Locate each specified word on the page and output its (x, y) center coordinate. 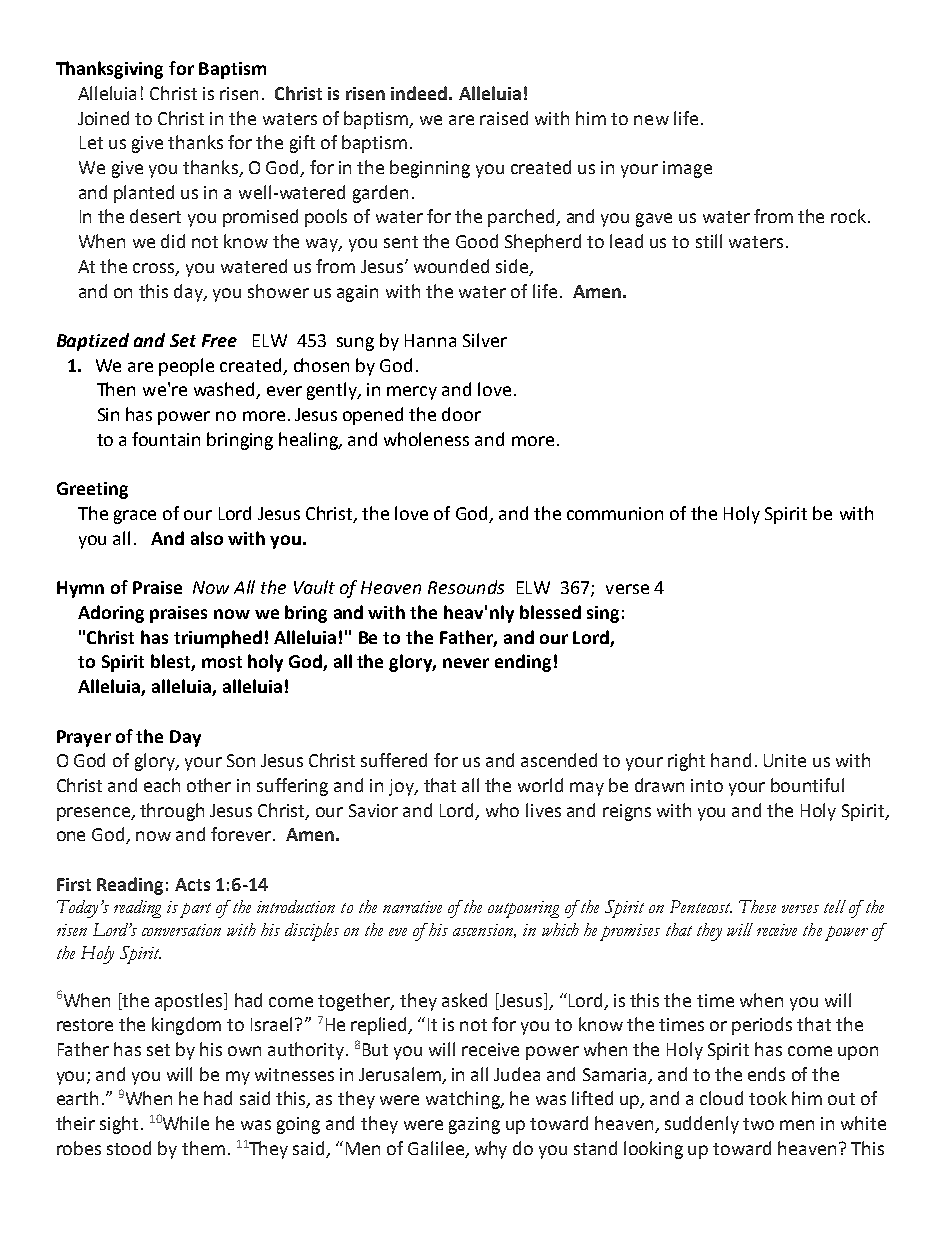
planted (144, 194)
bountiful (807, 785)
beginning (430, 169)
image (687, 169)
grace (135, 517)
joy (402, 787)
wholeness (426, 439)
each (162, 785)
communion (615, 513)
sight (119, 1125)
